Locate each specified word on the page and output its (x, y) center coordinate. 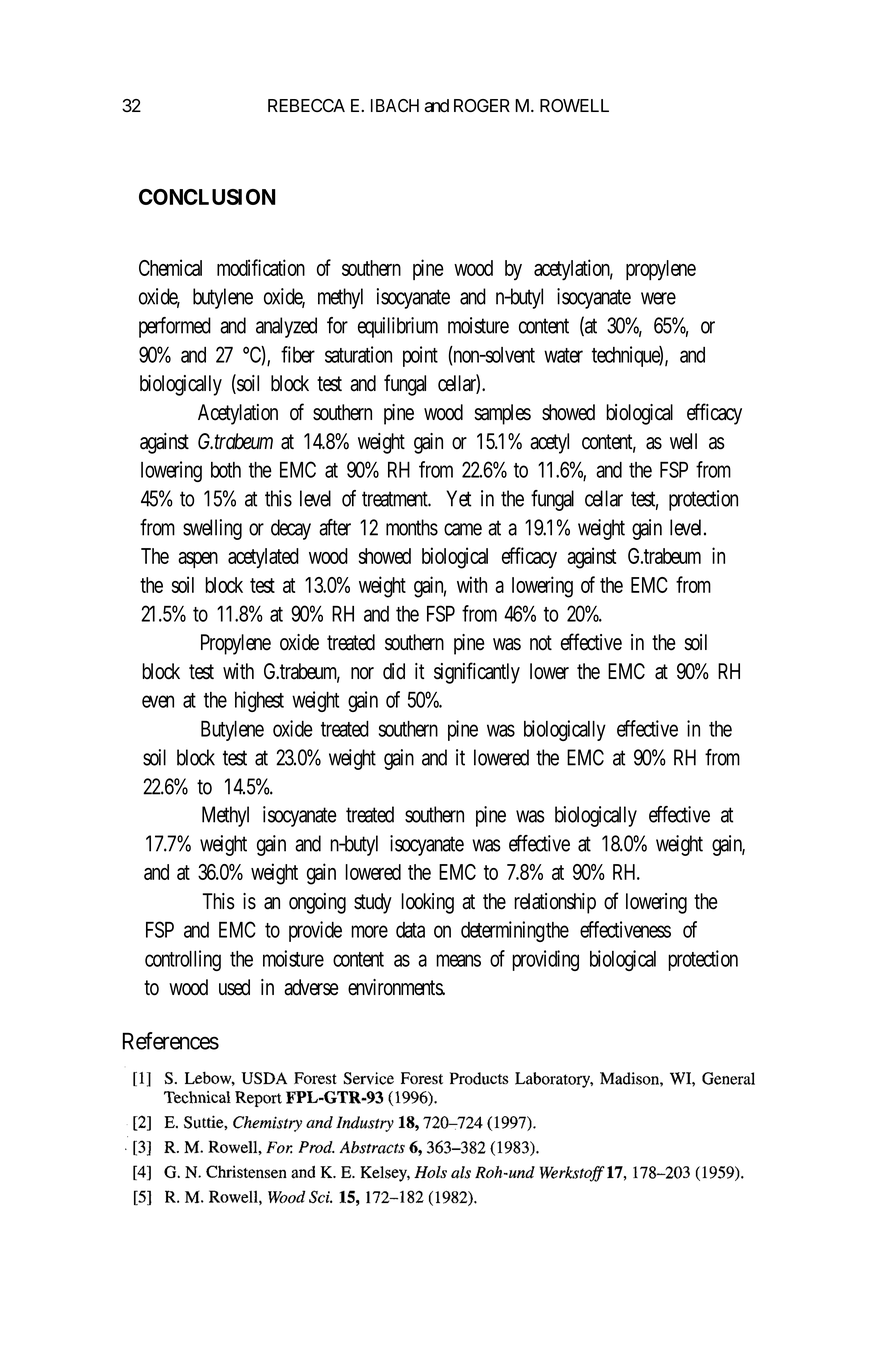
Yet (459, 498)
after (335, 527)
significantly (477, 673)
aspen (198, 560)
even (158, 701)
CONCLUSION (207, 197)
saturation (358, 354)
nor (362, 673)
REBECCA (306, 105)
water (563, 355)
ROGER (482, 105)
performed (175, 327)
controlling (183, 960)
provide (315, 931)
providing (545, 960)
